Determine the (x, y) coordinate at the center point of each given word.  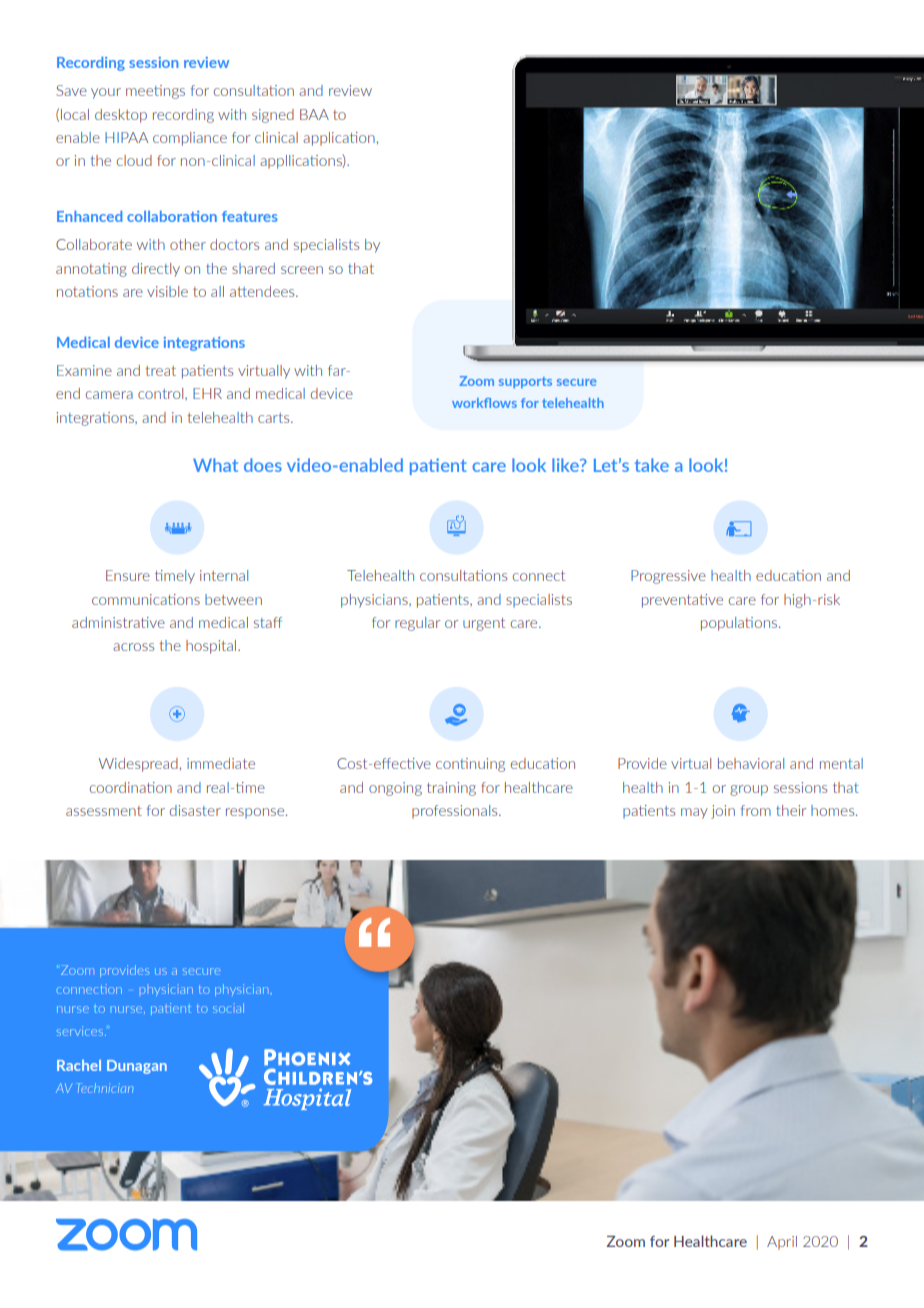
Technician (105, 1088)
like (566, 465)
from (756, 810)
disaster (195, 810)
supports (525, 382)
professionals (456, 812)
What (215, 465)
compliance (190, 139)
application (340, 139)
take (652, 465)
